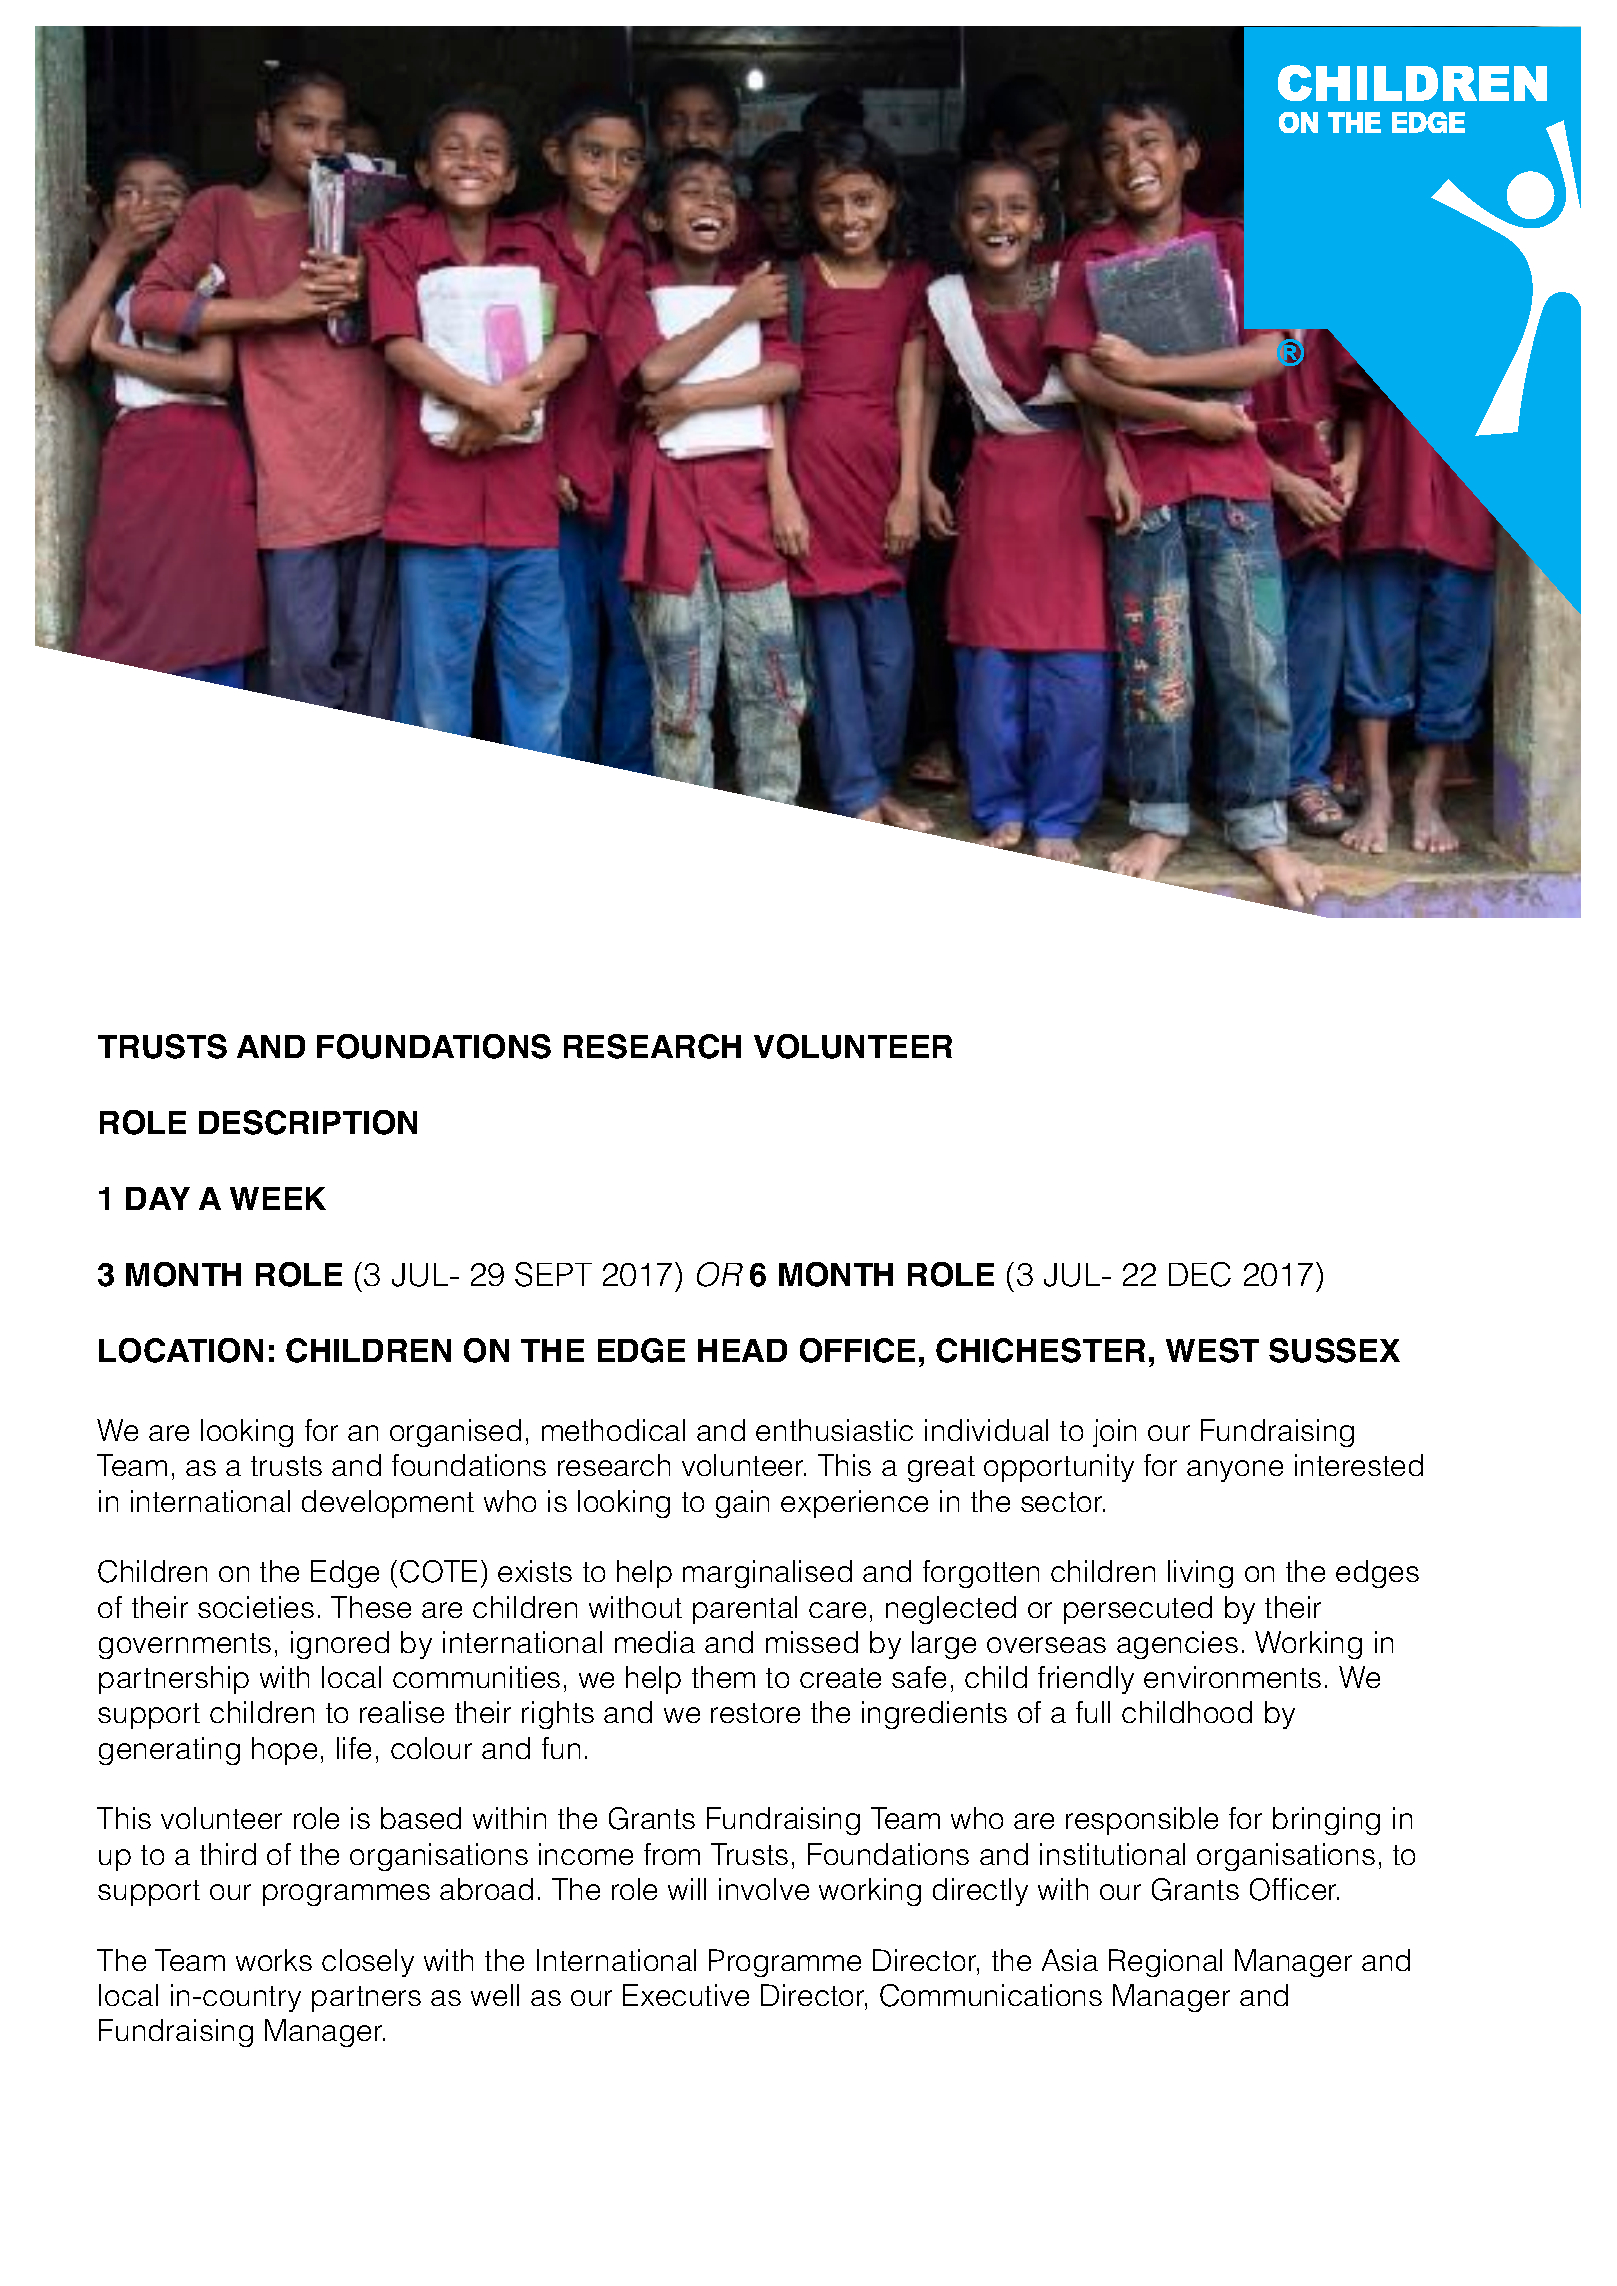 This screenshot has width=1617, height=2286. I want to click on marginalised, so click(767, 1574).
